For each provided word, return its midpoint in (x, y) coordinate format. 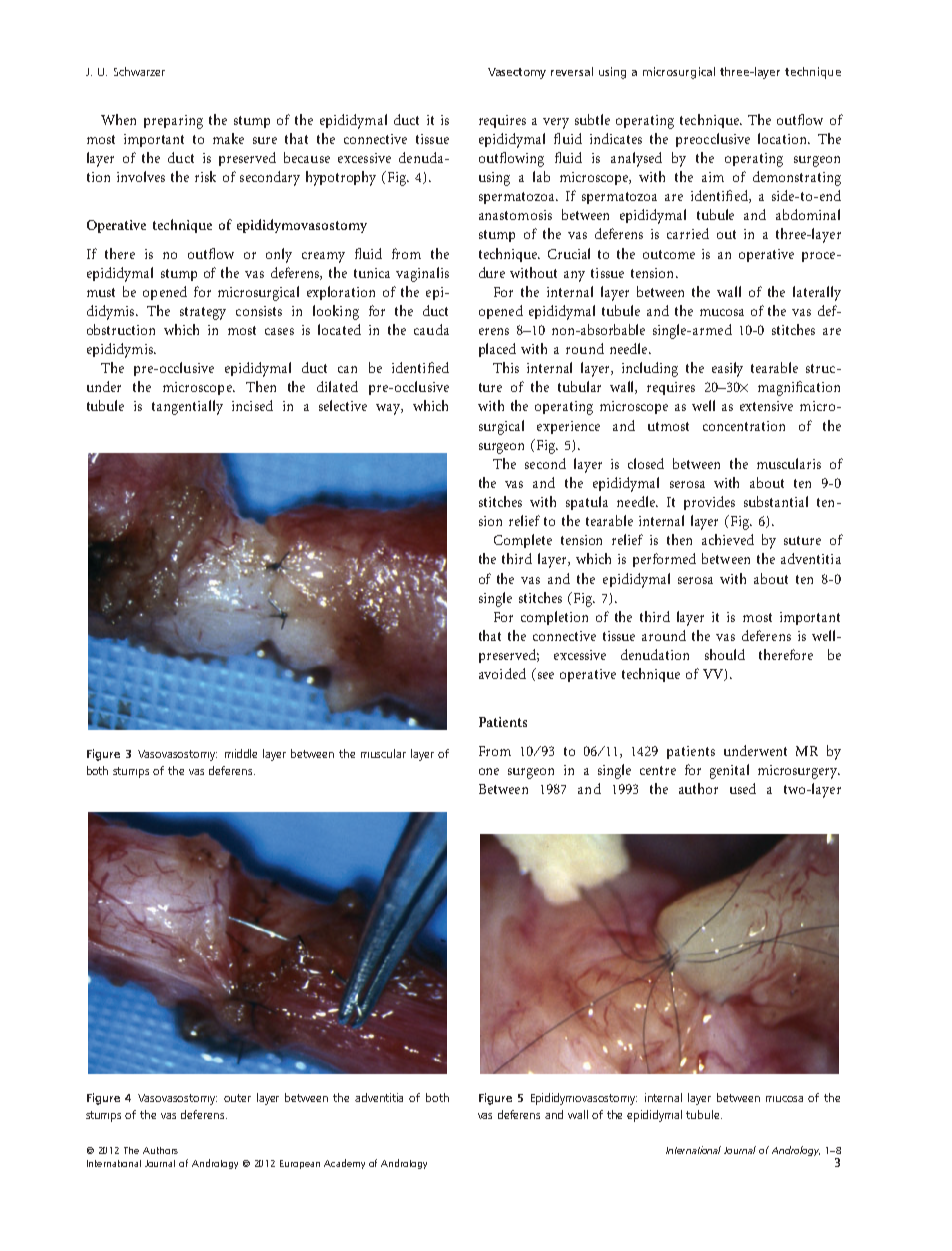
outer (237, 1098)
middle (241, 753)
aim (713, 177)
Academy (344, 1164)
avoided (502, 673)
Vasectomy (517, 73)
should (725, 654)
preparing (173, 122)
